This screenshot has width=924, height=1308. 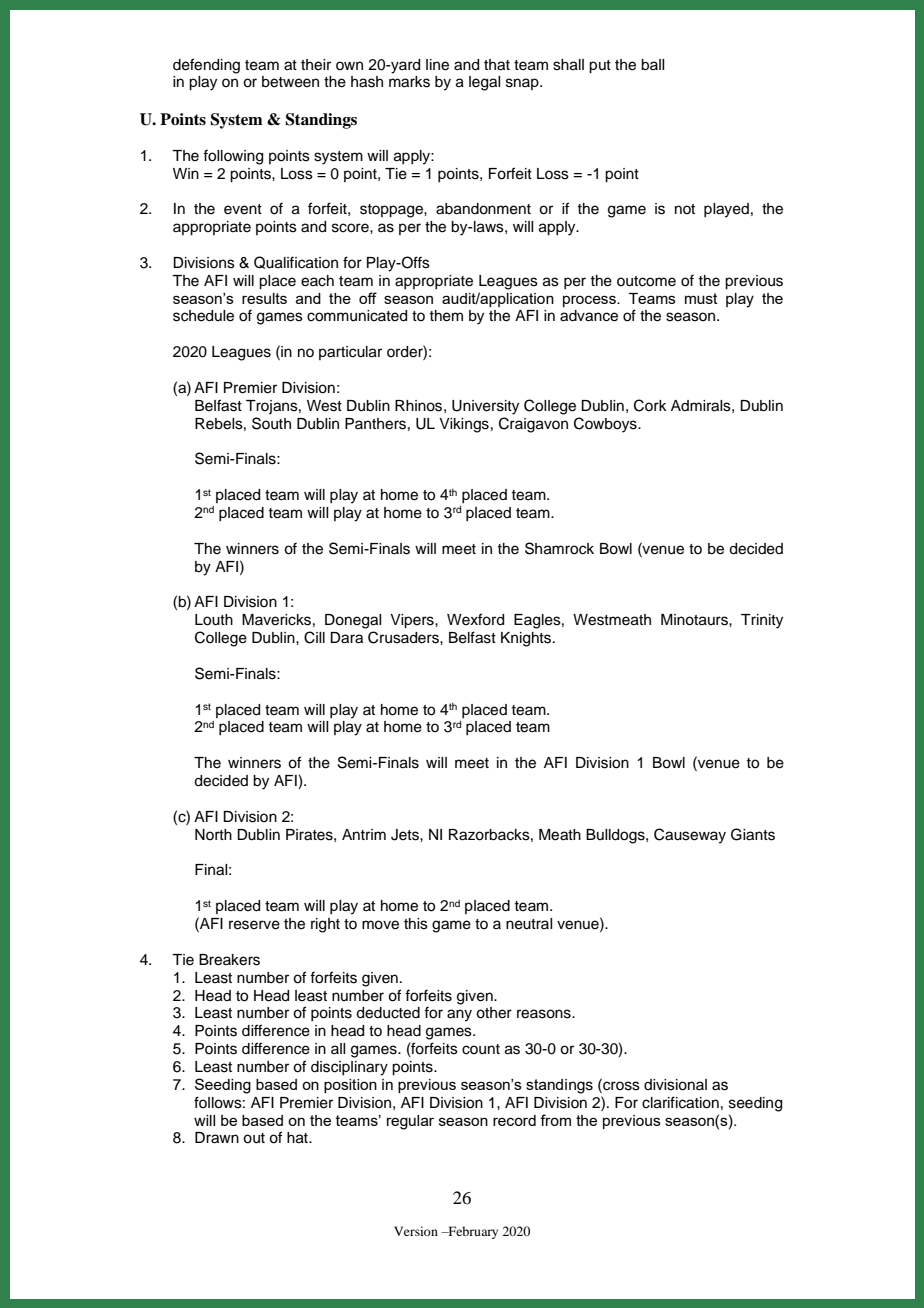 I want to click on ball, so click(x=652, y=65).
